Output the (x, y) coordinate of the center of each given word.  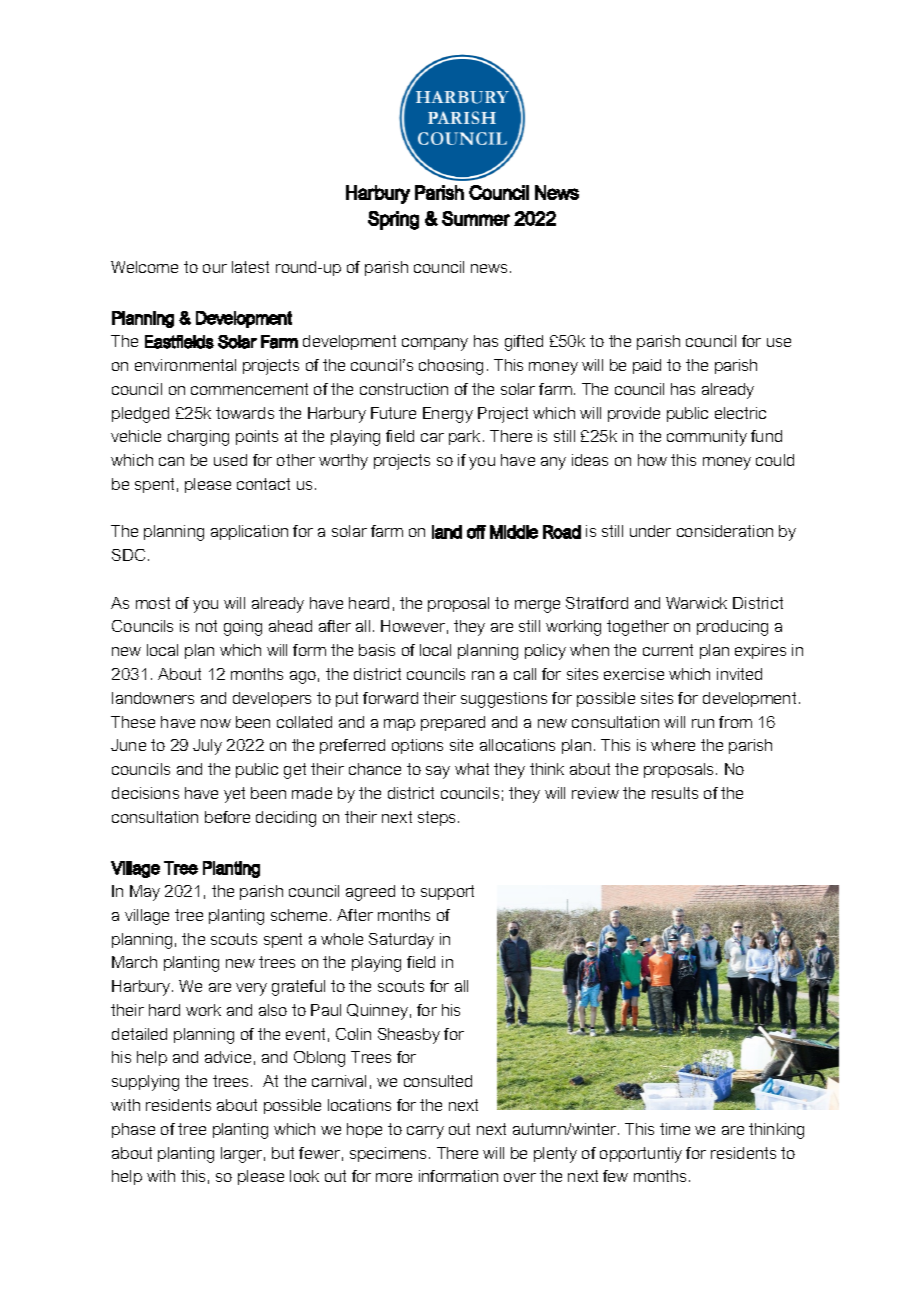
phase (133, 1130)
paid (647, 366)
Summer (476, 218)
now (216, 723)
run (703, 723)
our (215, 268)
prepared (453, 723)
